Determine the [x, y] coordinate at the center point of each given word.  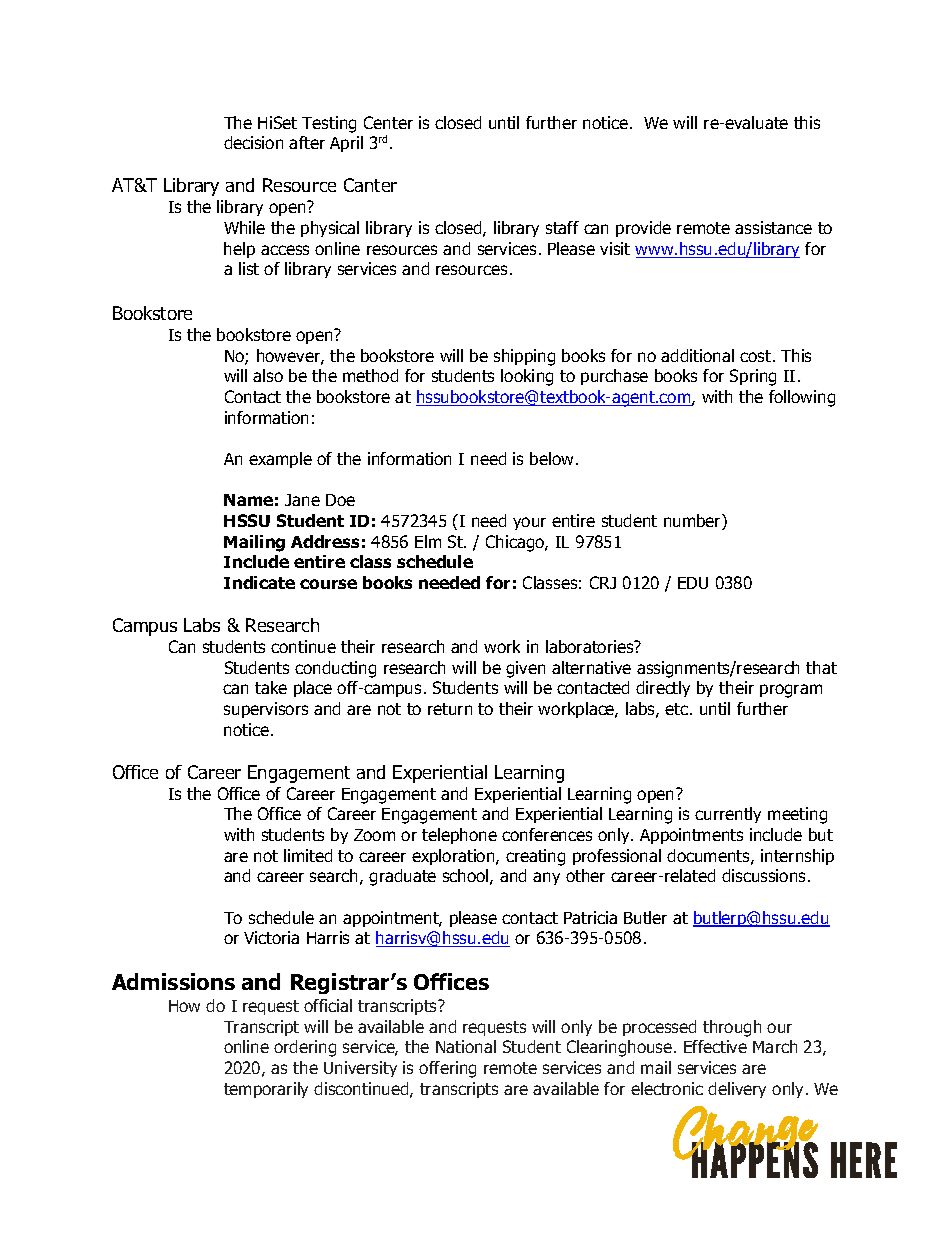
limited [308, 855]
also [268, 375]
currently [728, 815]
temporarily [266, 1090]
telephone [459, 836]
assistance [773, 227]
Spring [753, 377]
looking [527, 377]
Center [388, 122]
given [525, 669]
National [466, 1046]
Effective [715, 1046]
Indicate [259, 582]
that [821, 667]
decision [253, 142]
